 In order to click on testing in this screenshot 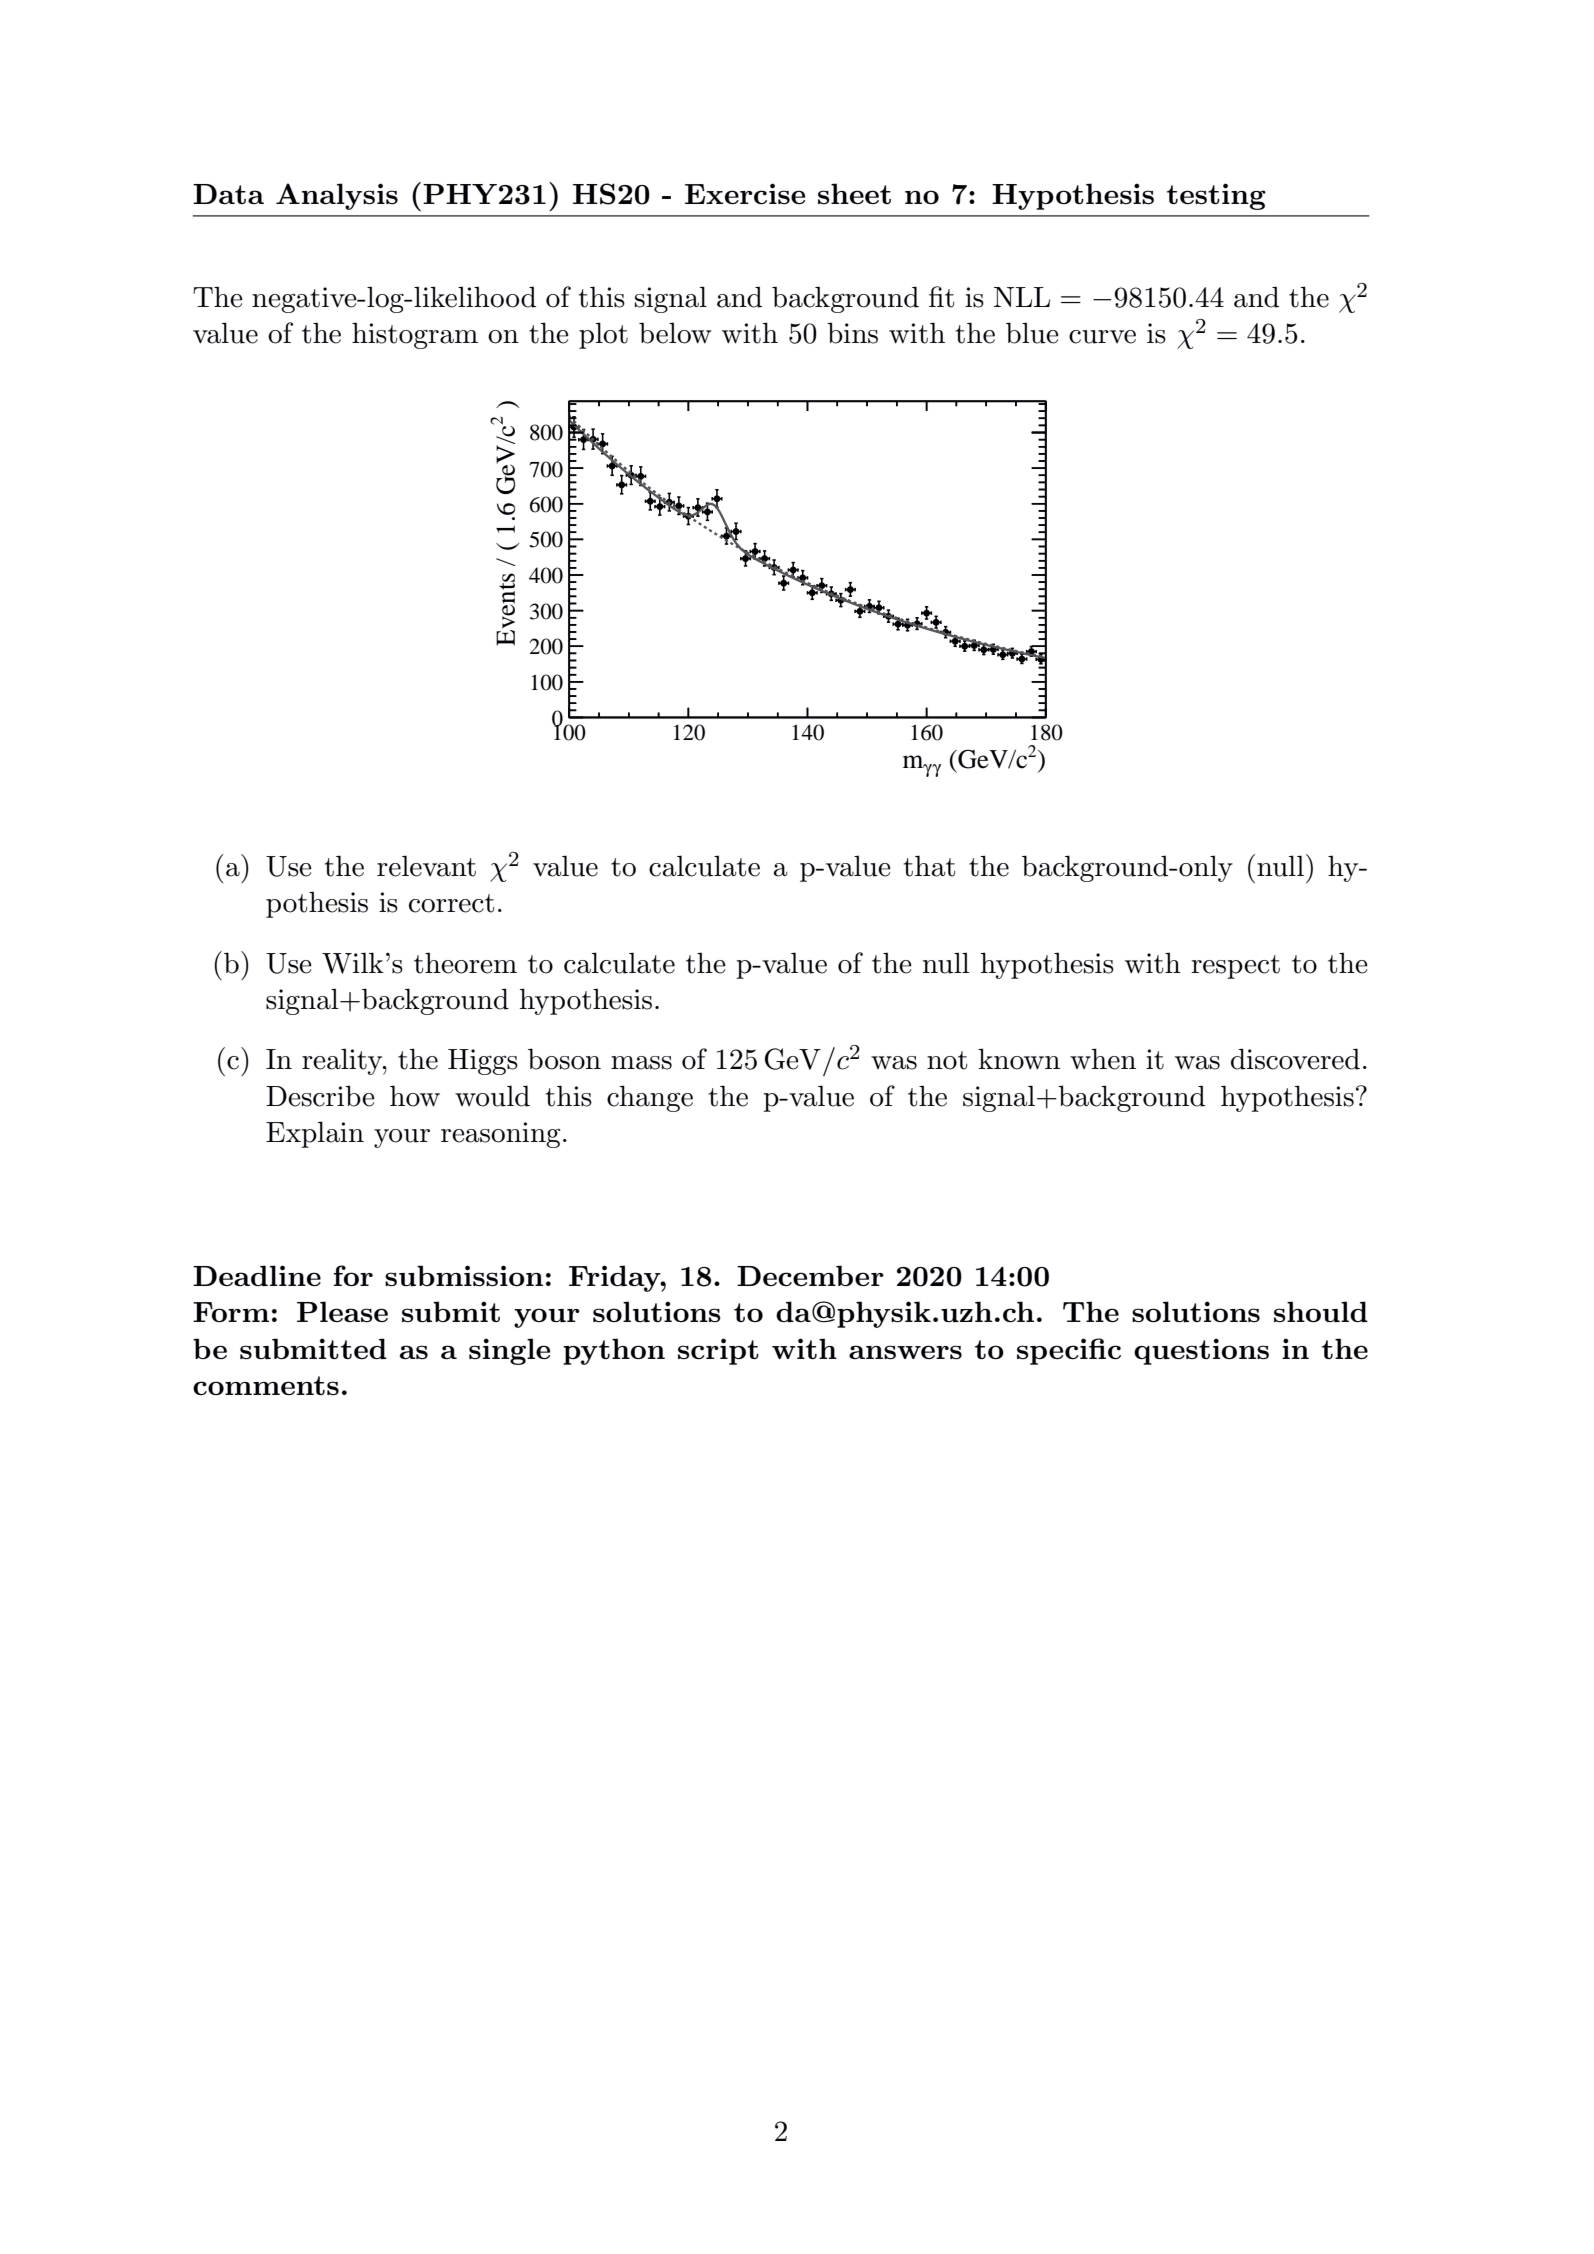, I will do `click(1216, 196)`.
